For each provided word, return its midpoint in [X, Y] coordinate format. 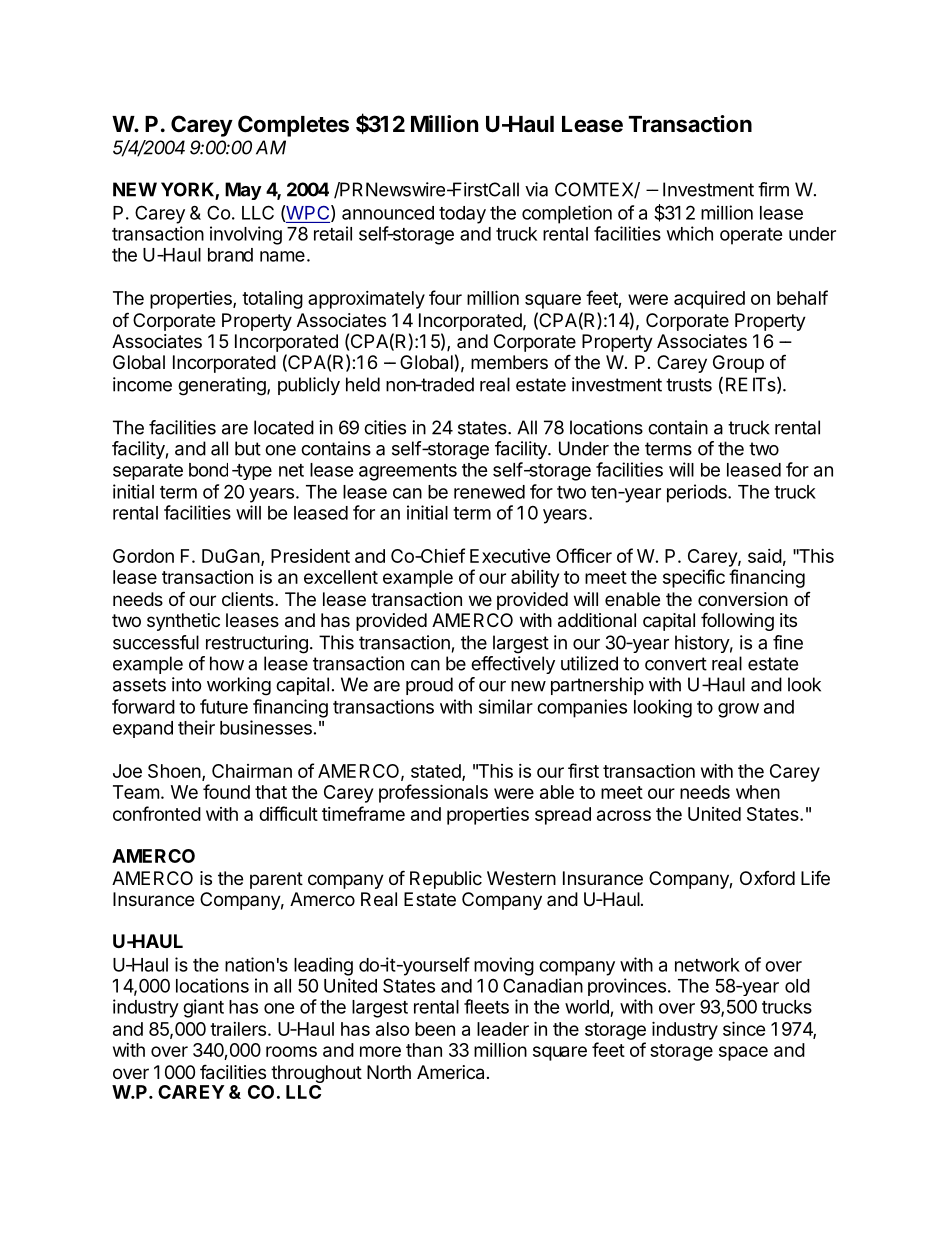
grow [738, 710]
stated [437, 772]
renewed [489, 492]
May [243, 191]
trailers [239, 1029]
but [248, 448]
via [536, 189]
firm [773, 189]
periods [698, 493]
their [196, 727]
